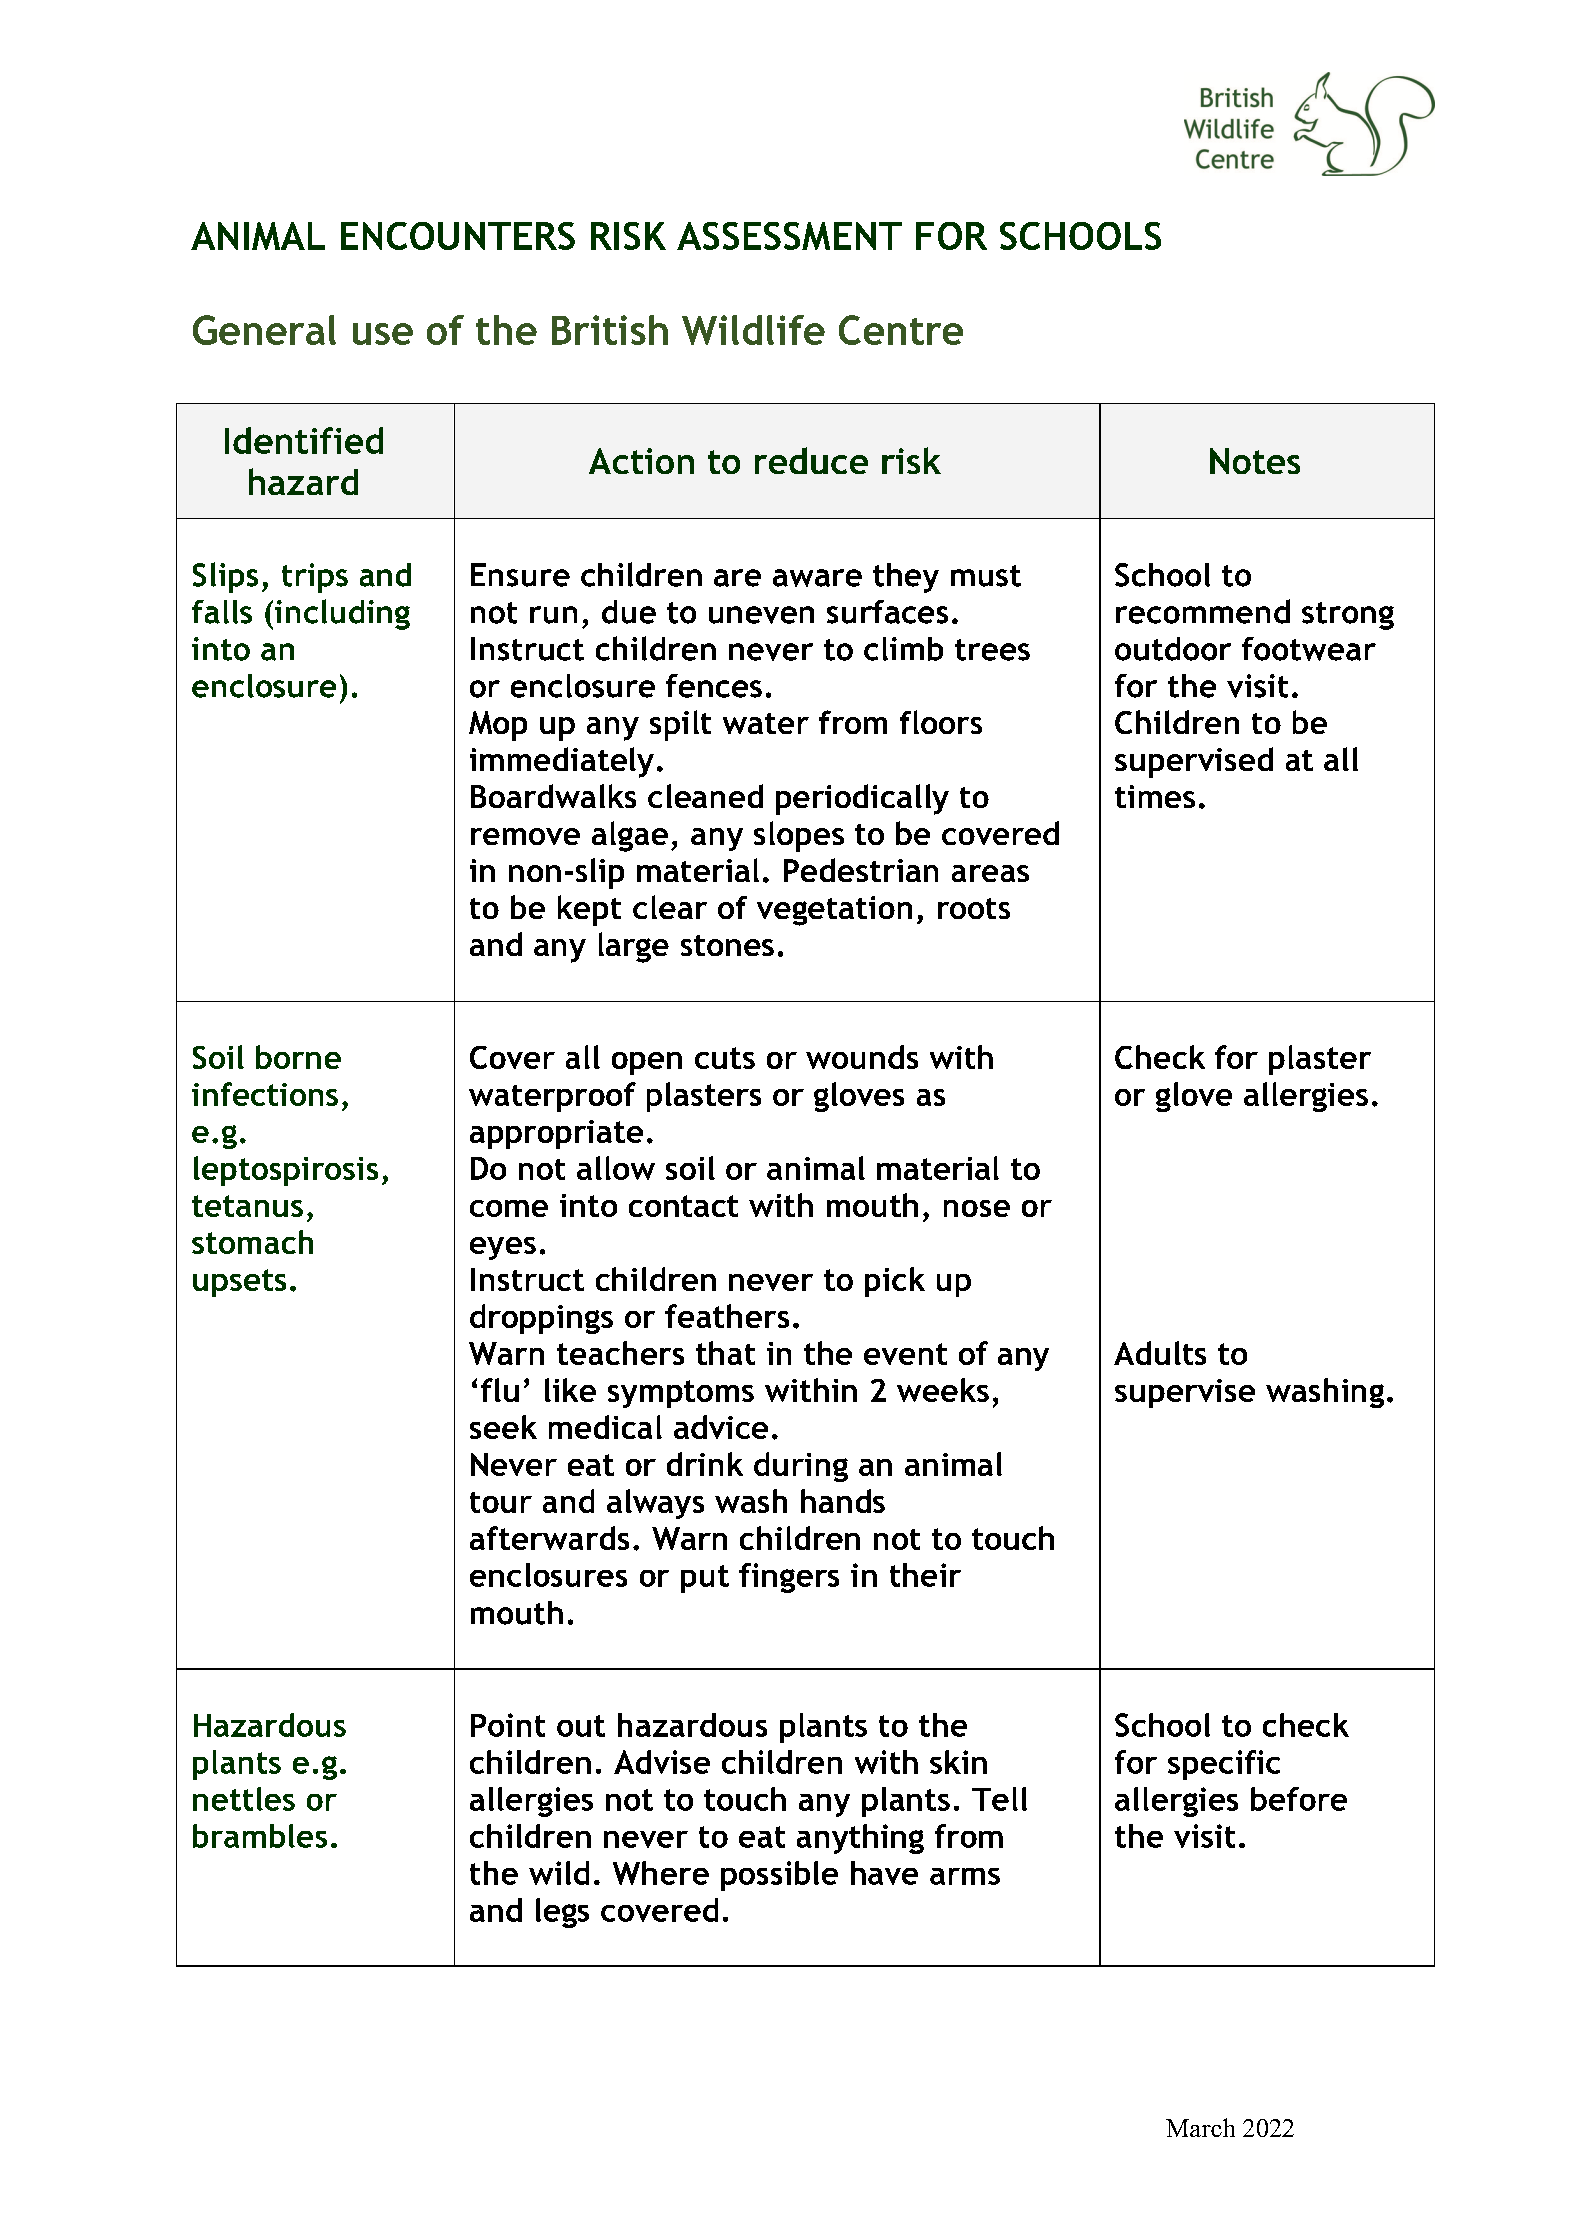 Image resolution: width=1581 pixels, height=2237 pixels. Describe the element at coordinates (286, 1171) in the screenshot. I see `leptospirosis` at that location.
